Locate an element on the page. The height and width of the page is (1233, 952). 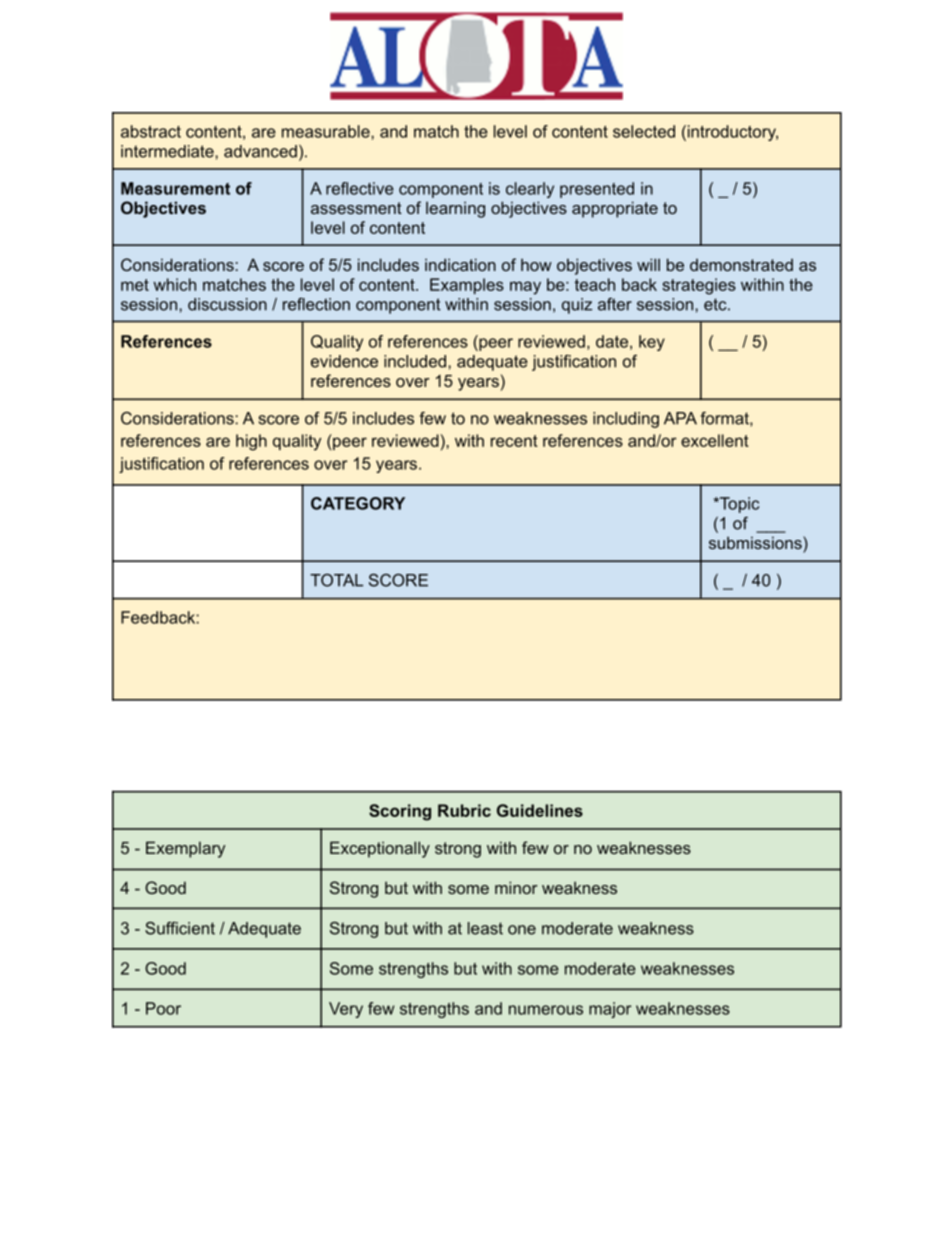
intermediate is located at coordinates (168, 151).
